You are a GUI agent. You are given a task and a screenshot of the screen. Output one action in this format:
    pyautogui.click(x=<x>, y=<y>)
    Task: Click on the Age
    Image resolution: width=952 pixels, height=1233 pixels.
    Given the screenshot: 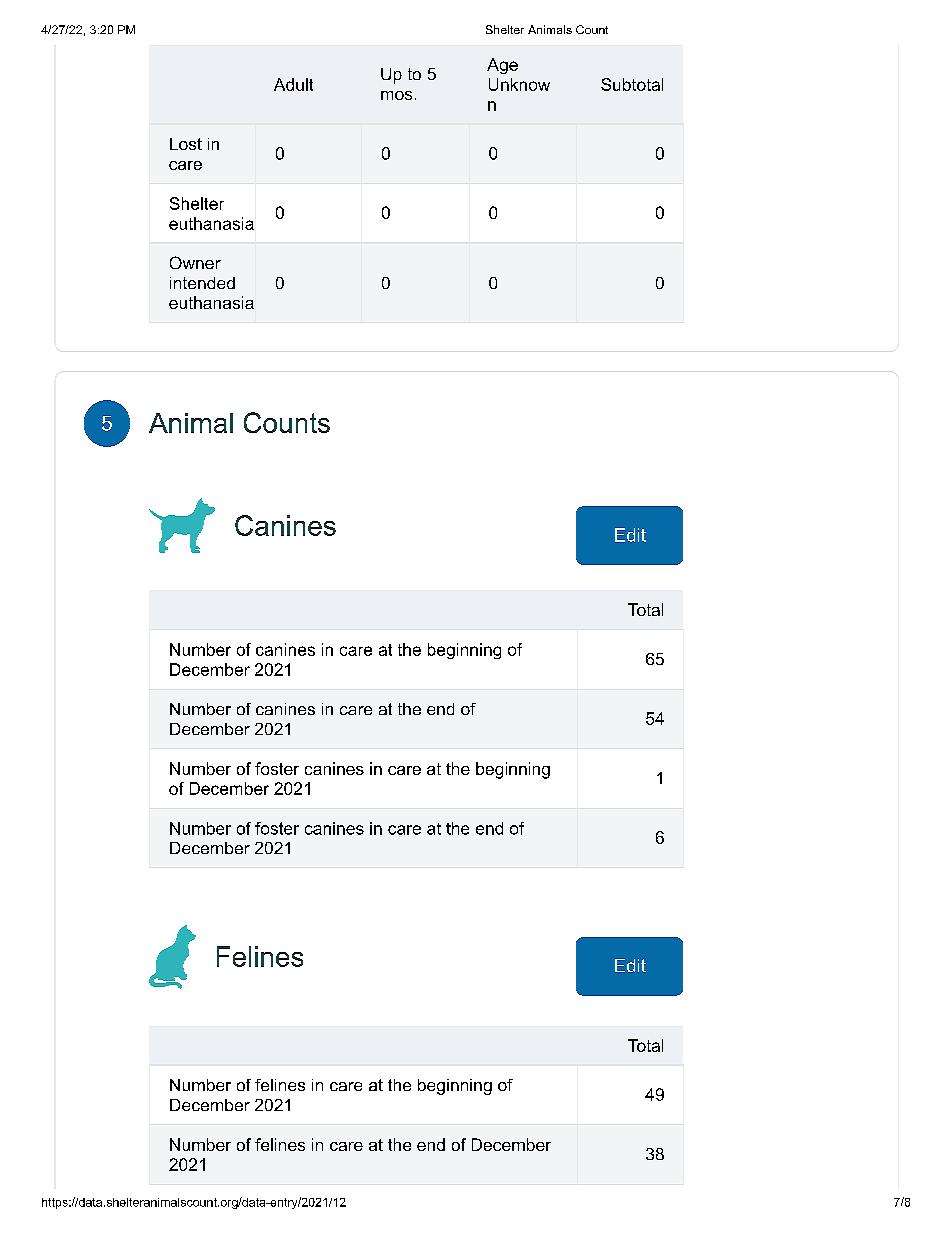 What is the action you would take?
    pyautogui.click(x=502, y=66)
